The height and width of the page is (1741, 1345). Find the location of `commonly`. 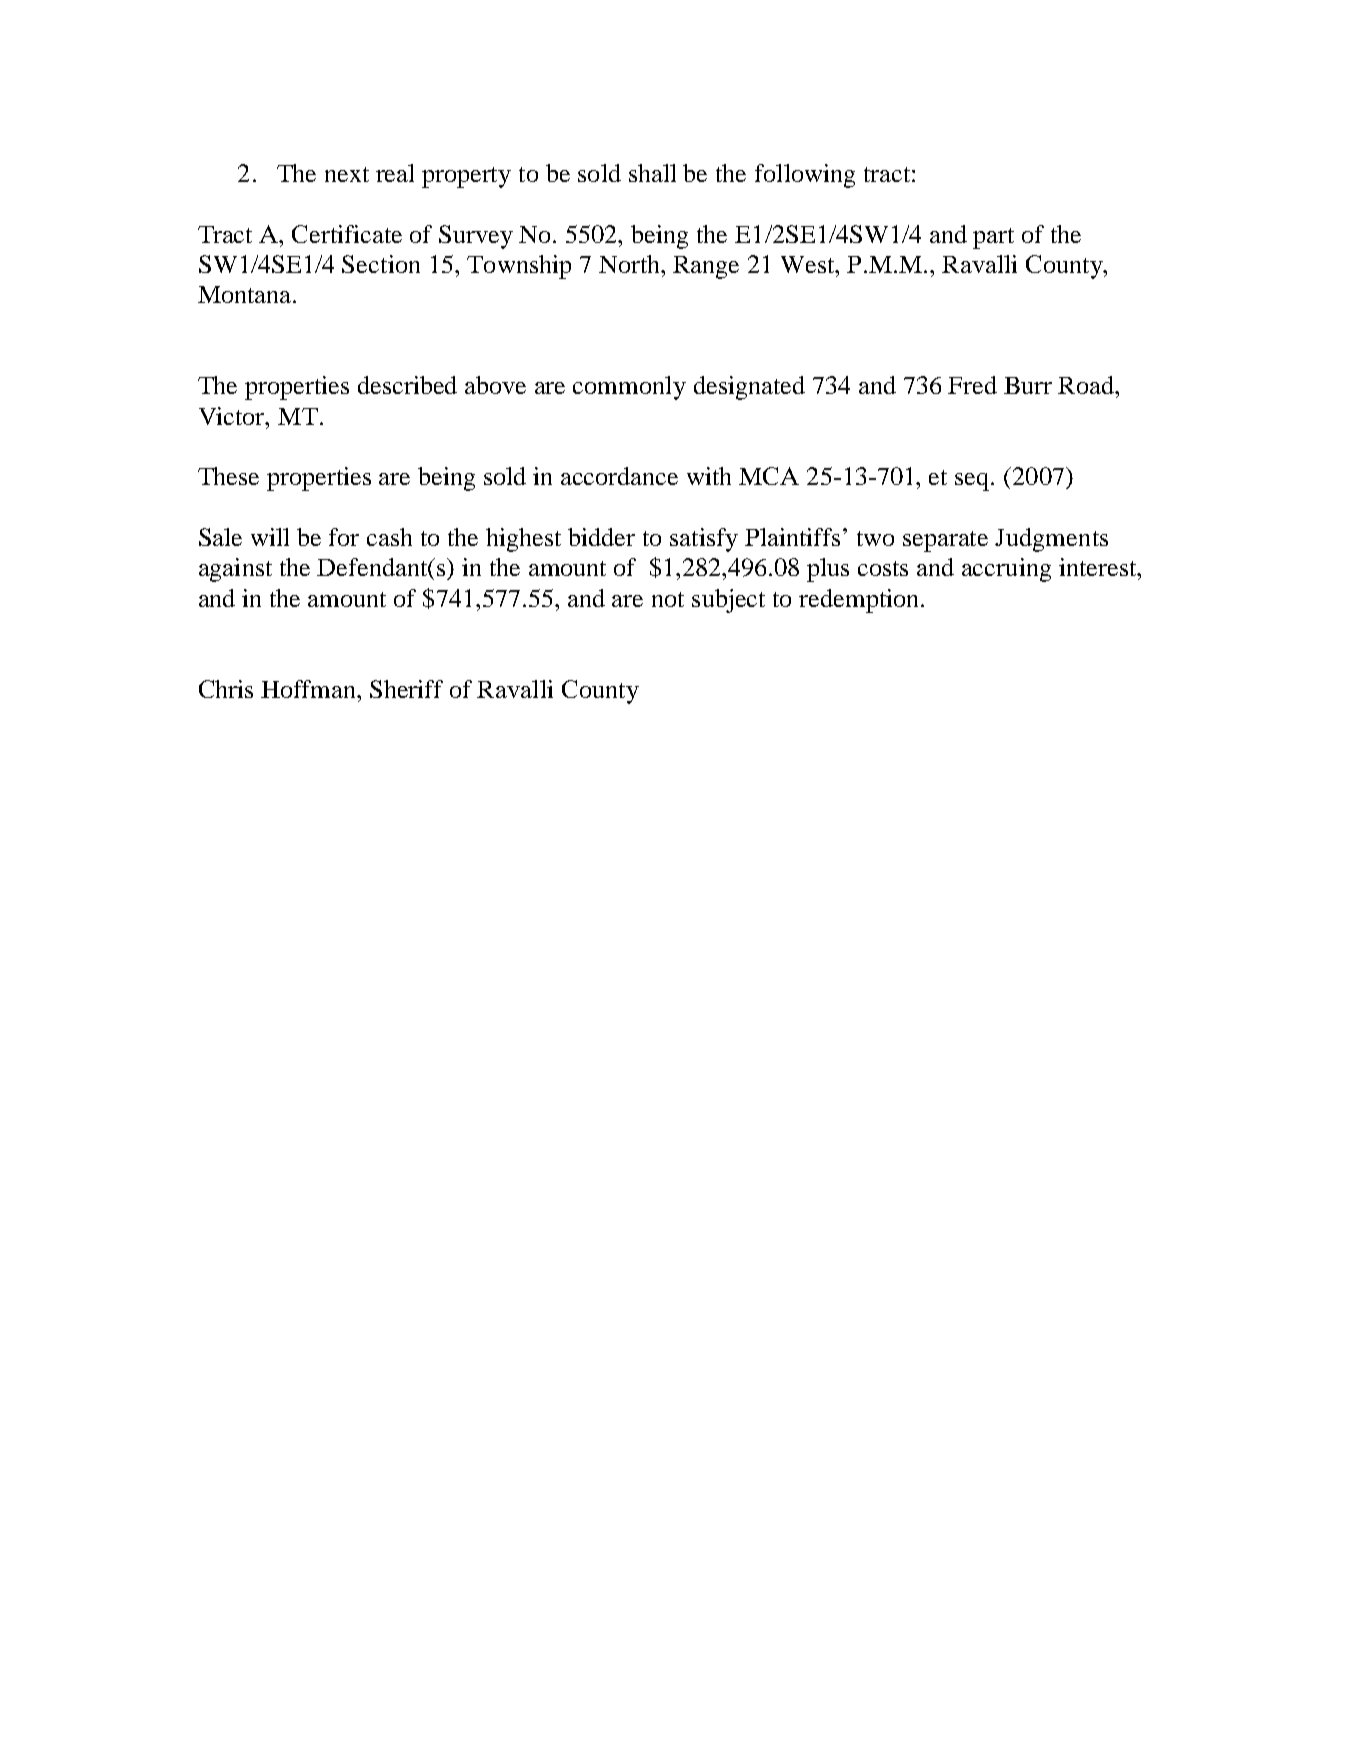

commonly is located at coordinates (629, 388).
